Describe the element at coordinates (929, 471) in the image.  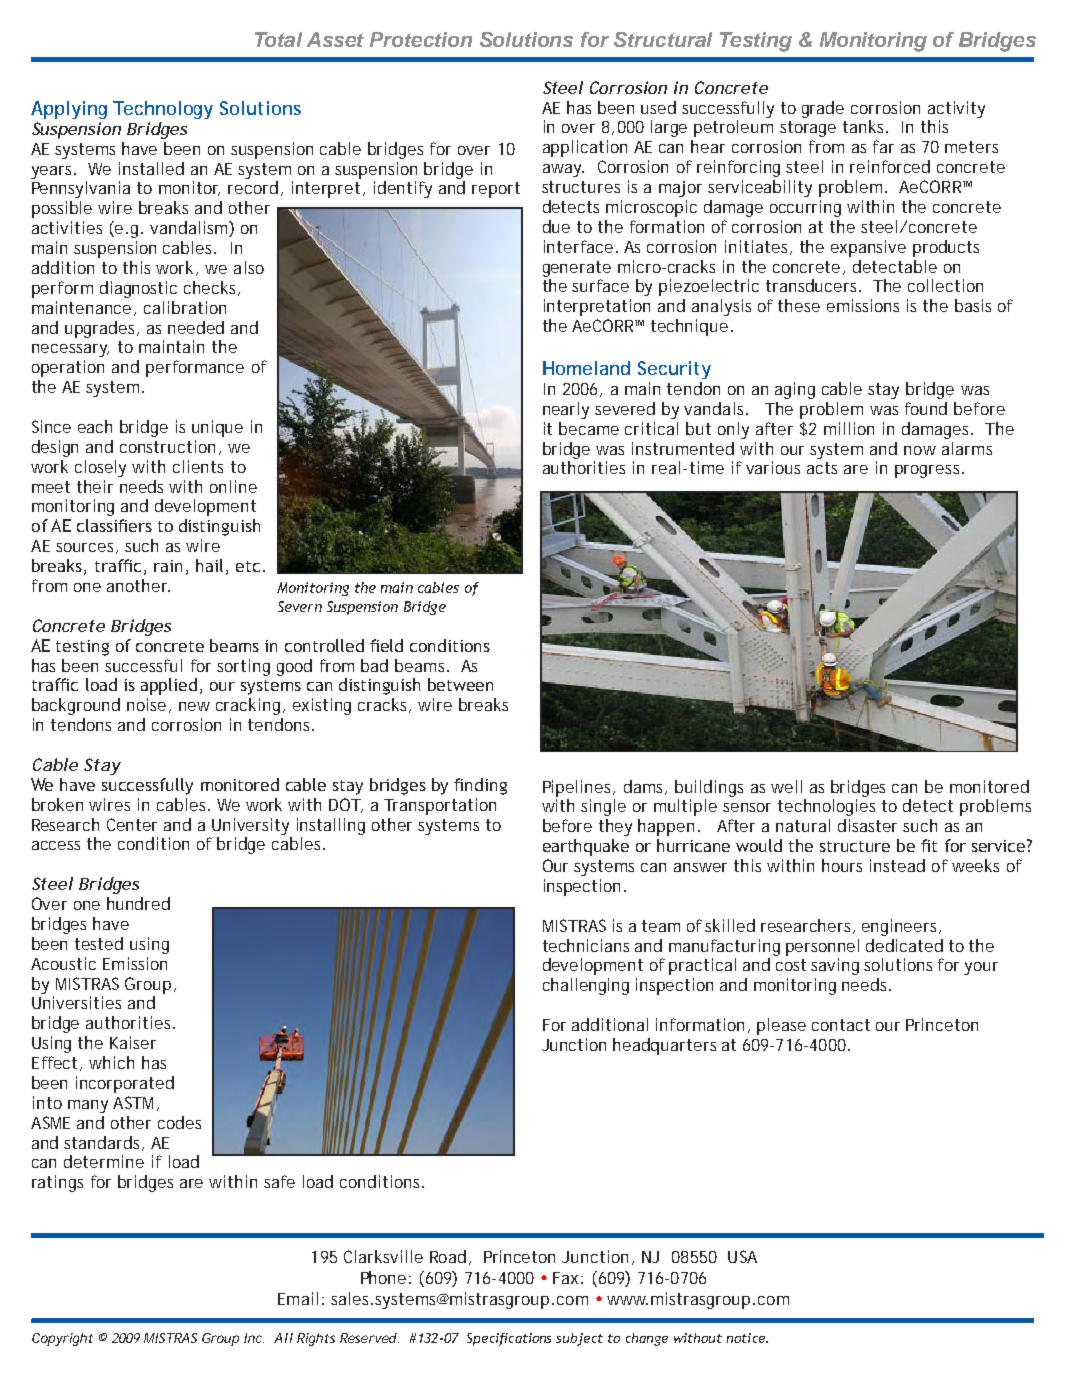
I see `progress` at that location.
